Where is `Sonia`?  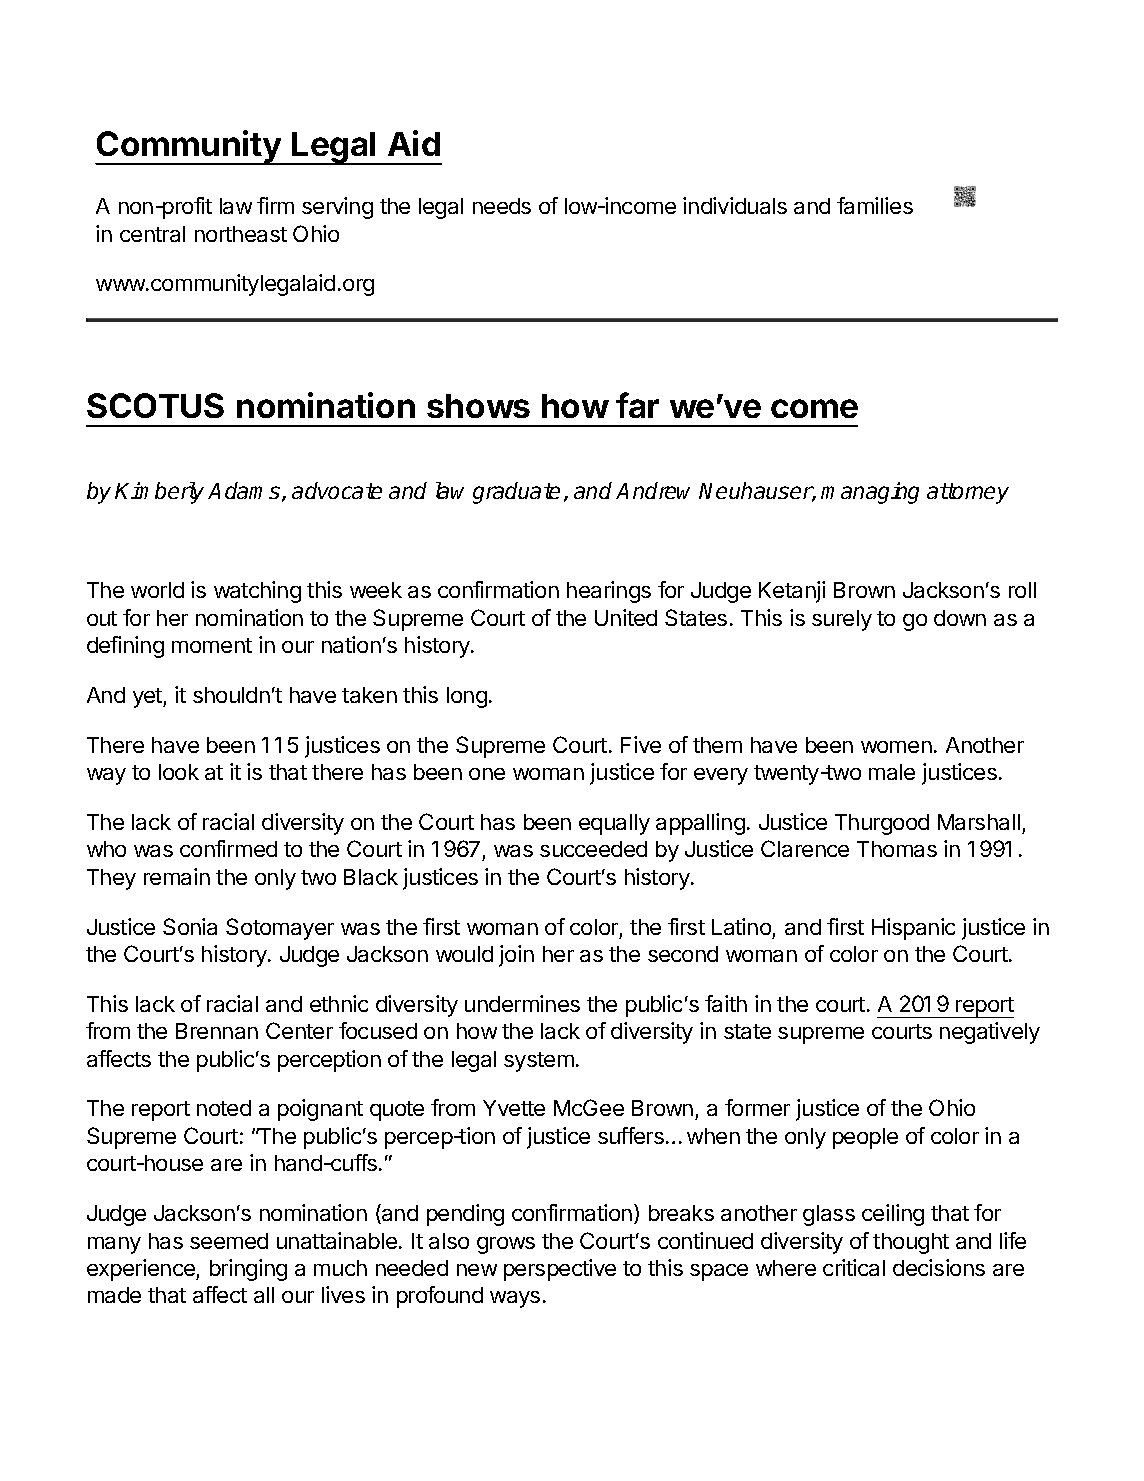
Sonia is located at coordinates (190, 926).
